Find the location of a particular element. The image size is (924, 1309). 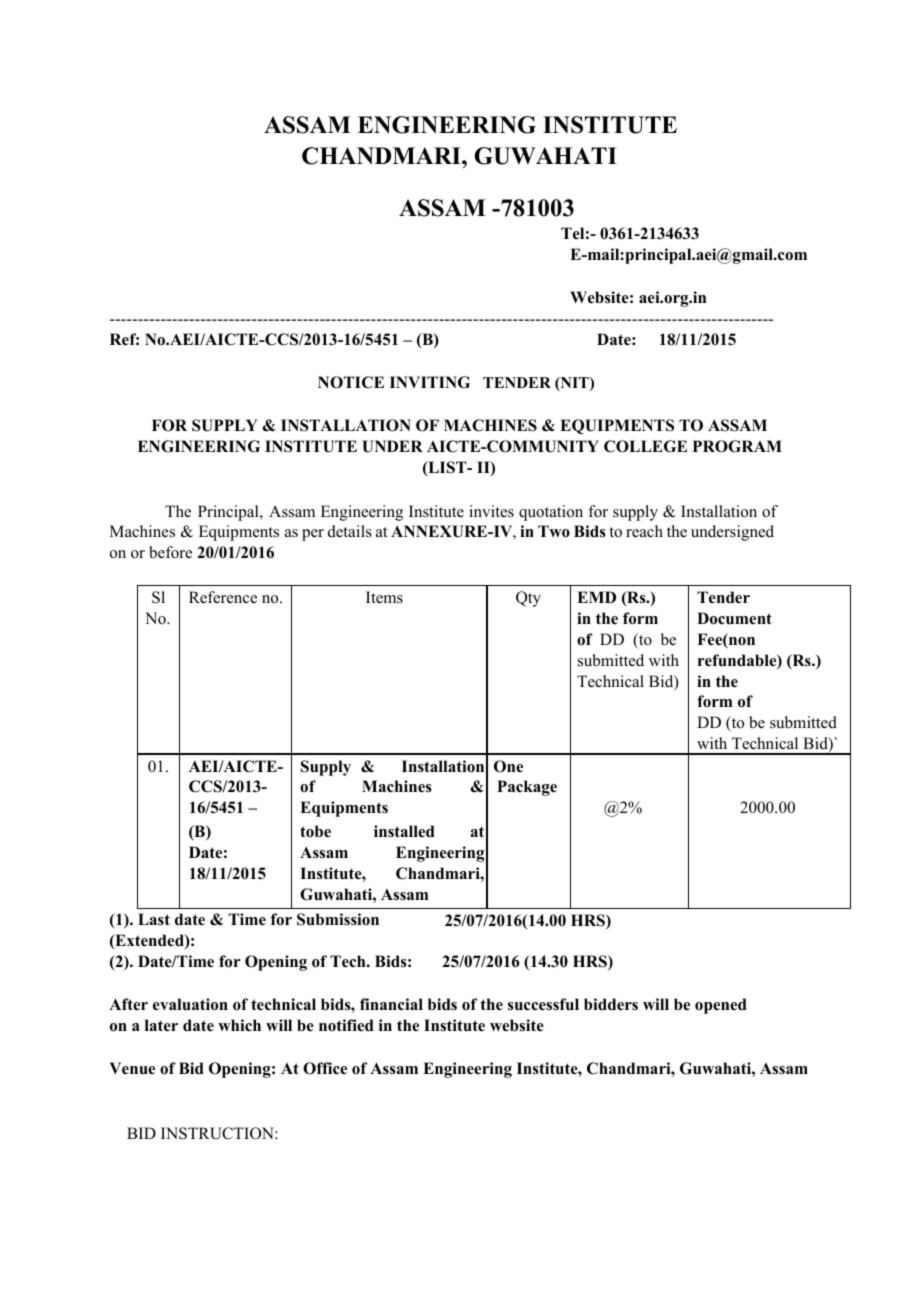

NOTICE is located at coordinates (351, 382).
